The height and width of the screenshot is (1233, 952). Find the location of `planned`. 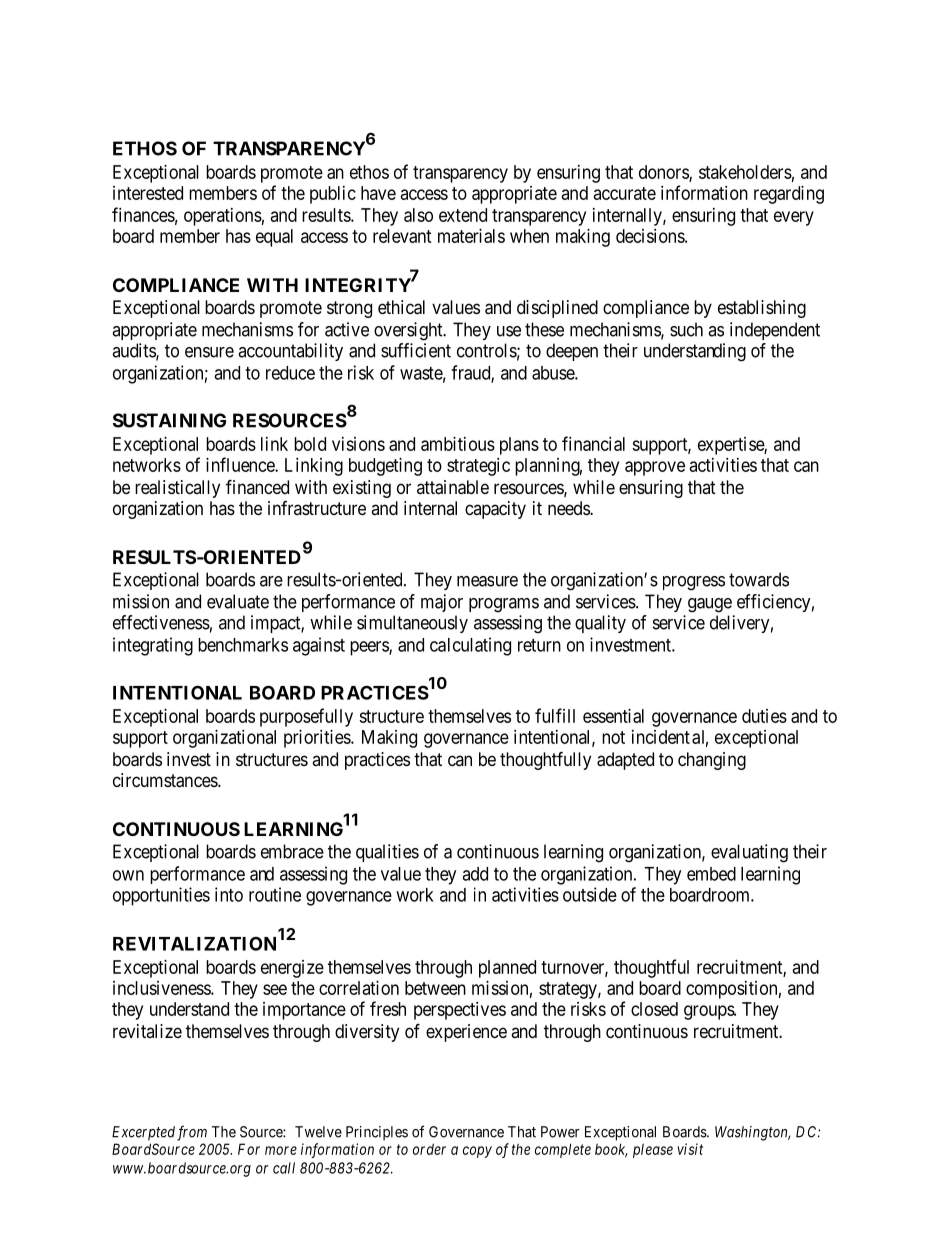

planned is located at coordinates (507, 969).
